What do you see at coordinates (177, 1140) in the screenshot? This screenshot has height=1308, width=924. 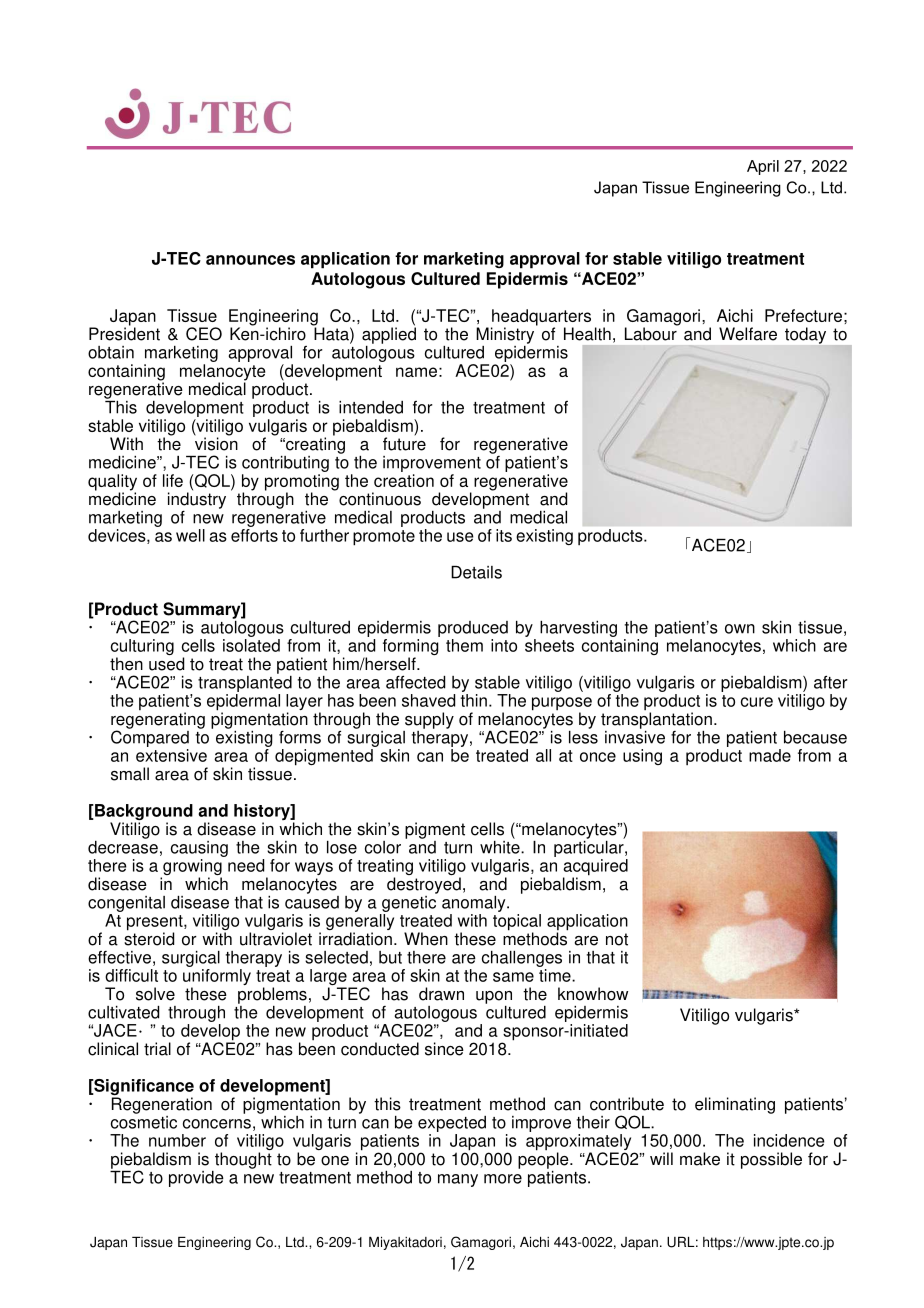 I see `number` at bounding box center [177, 1140].
